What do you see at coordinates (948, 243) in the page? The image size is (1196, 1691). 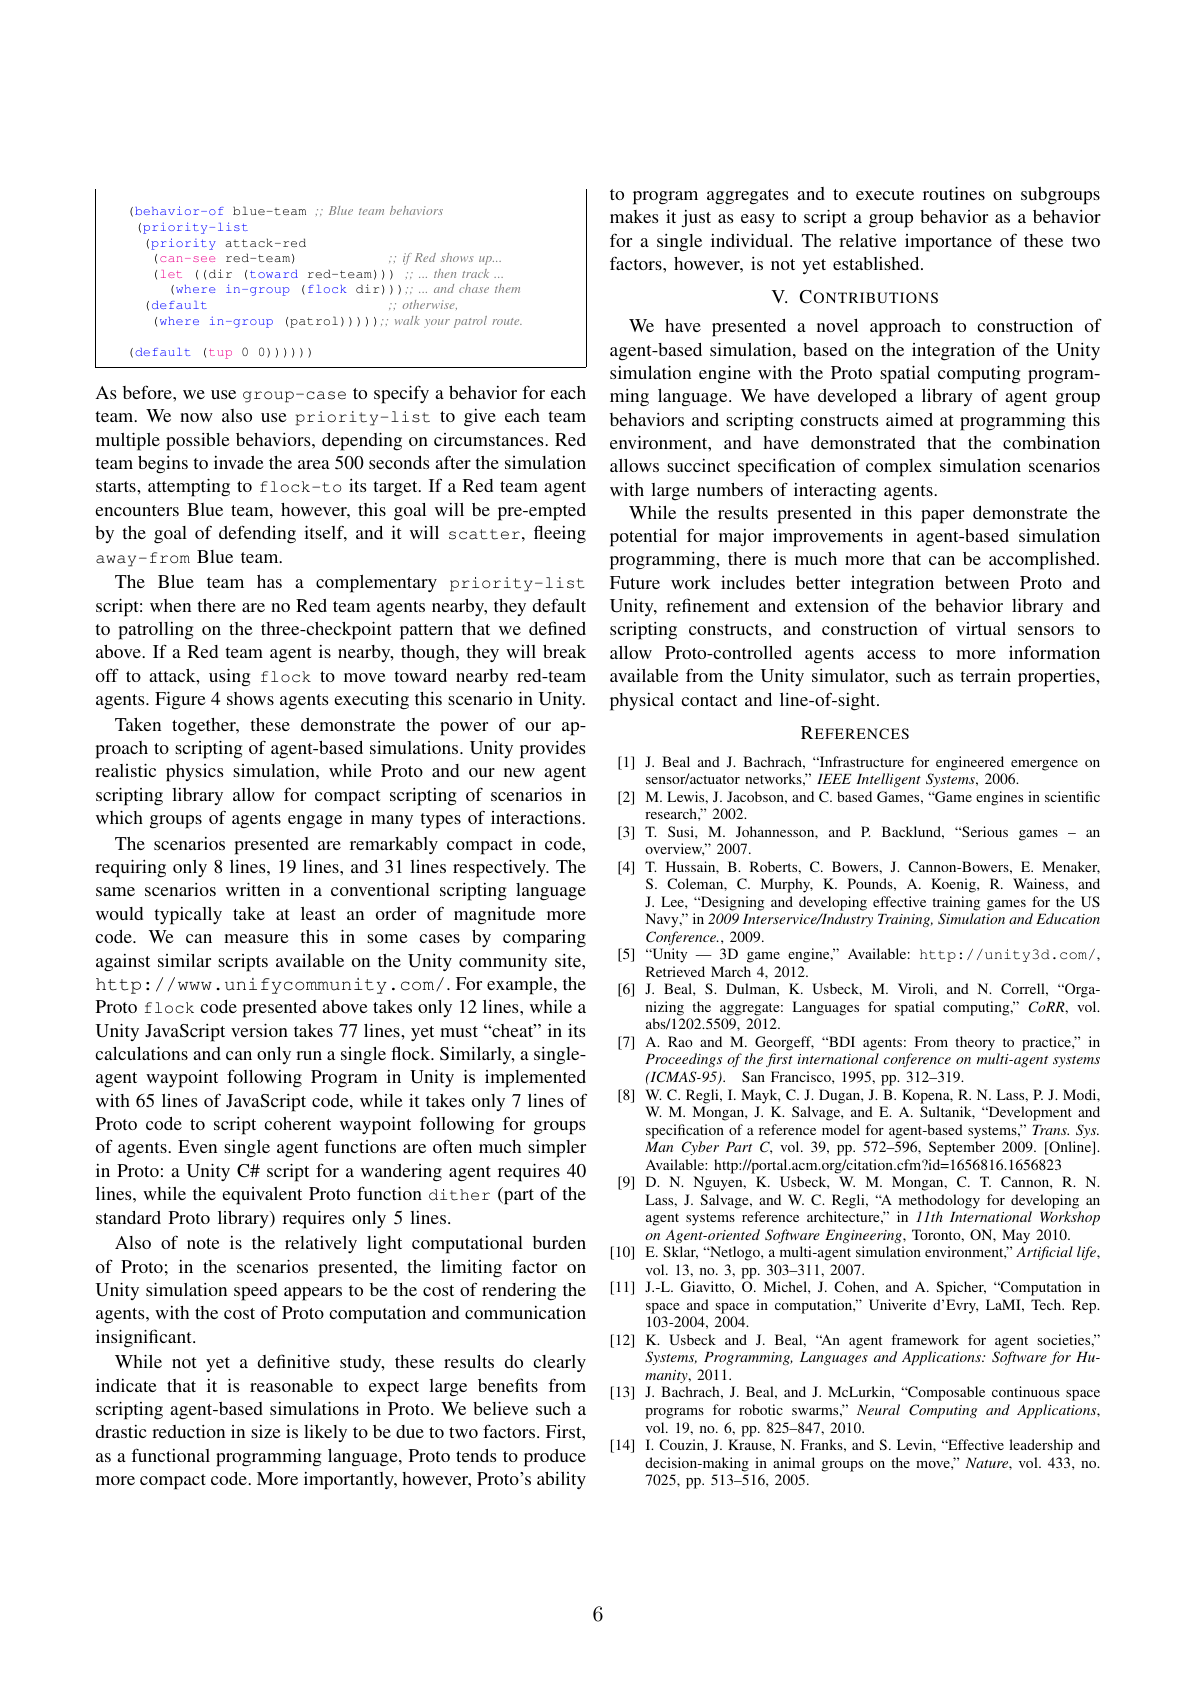 I see `importance` at bounding box center [948, 243].
